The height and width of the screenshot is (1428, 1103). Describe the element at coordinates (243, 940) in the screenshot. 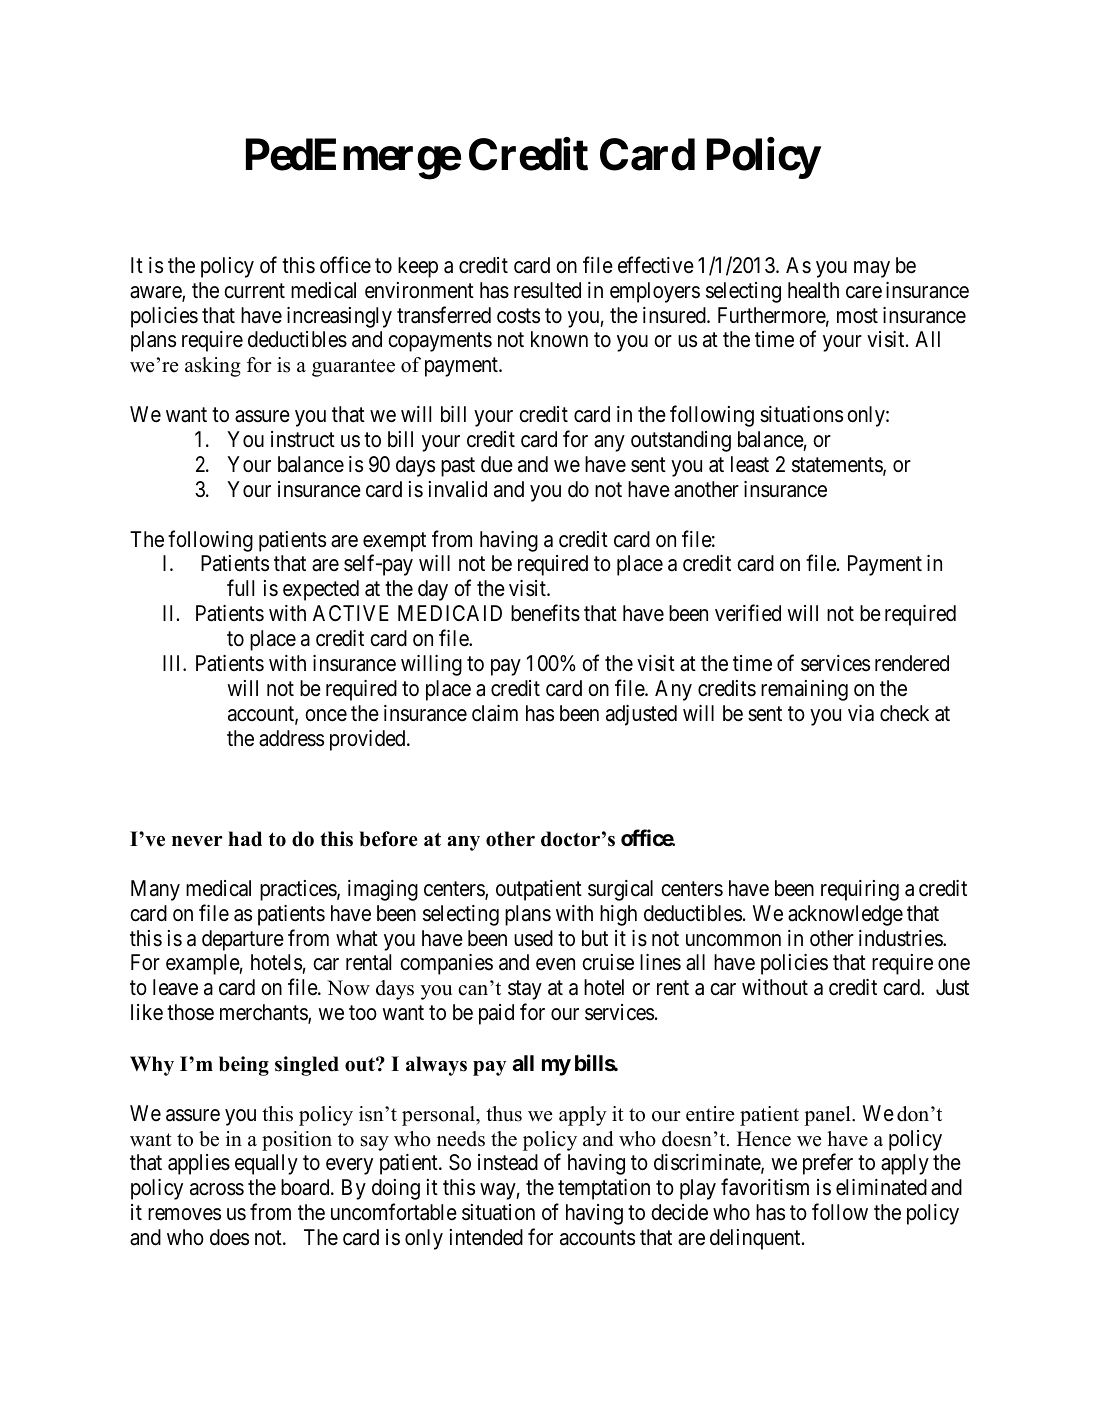

I see `departure` at that location.
